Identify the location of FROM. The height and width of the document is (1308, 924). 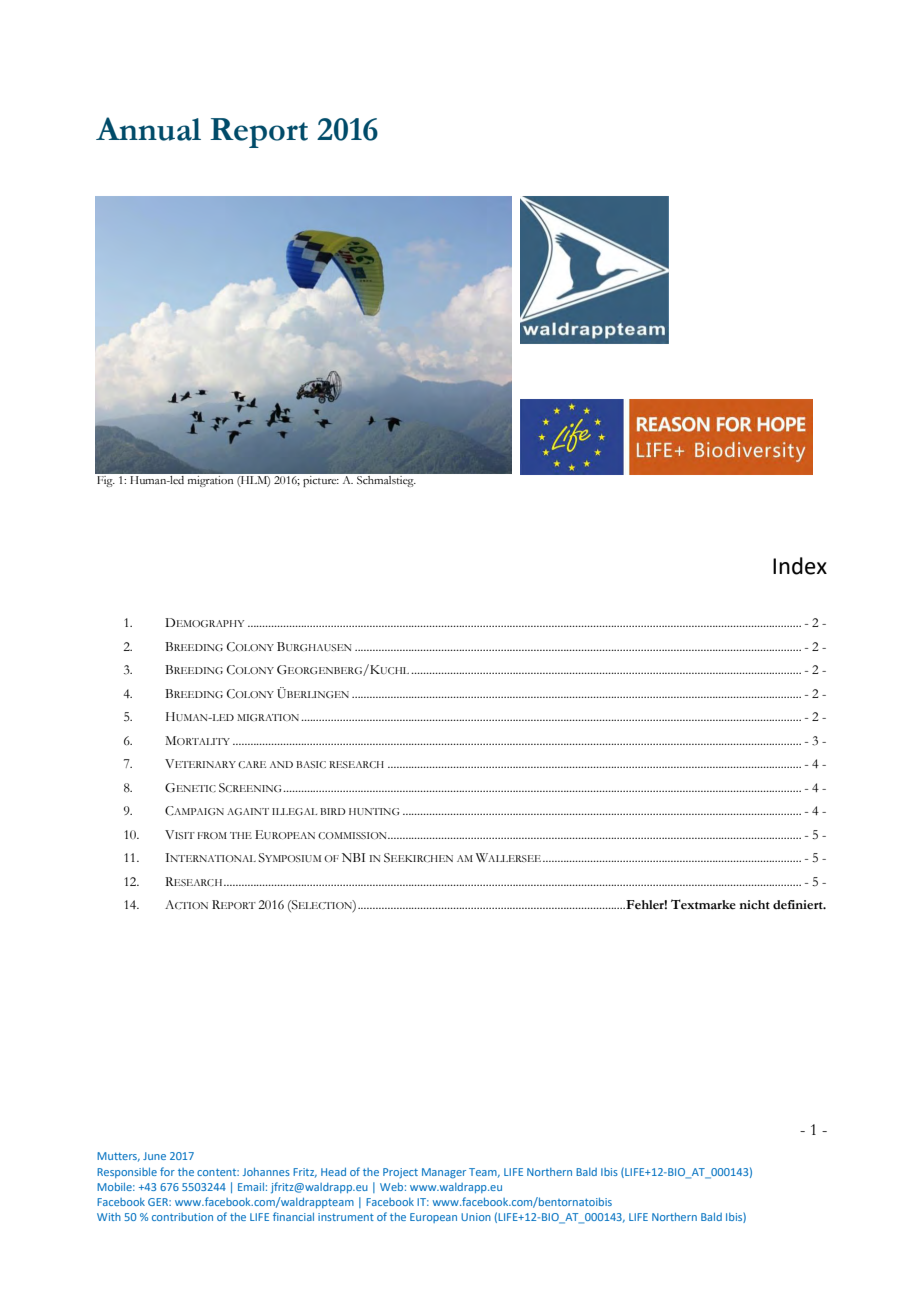
(212, 835).
